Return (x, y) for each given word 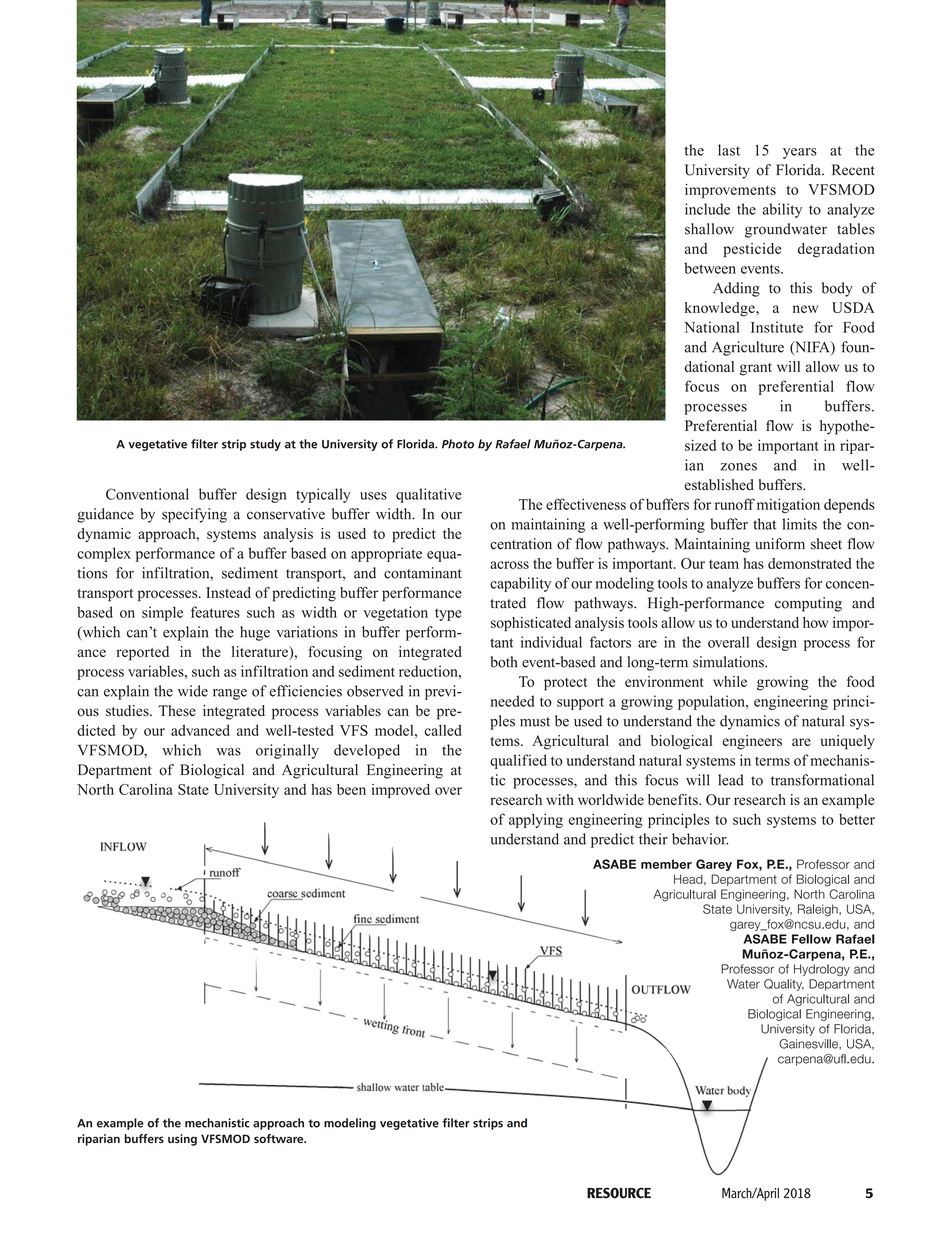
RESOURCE (619, 1193)
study (265, 445)
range (230, 694)
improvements (730, 191)
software (280, 1138)
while (730, 681)
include (707, 209)
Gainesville (809, 1044)
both (504, 662)
